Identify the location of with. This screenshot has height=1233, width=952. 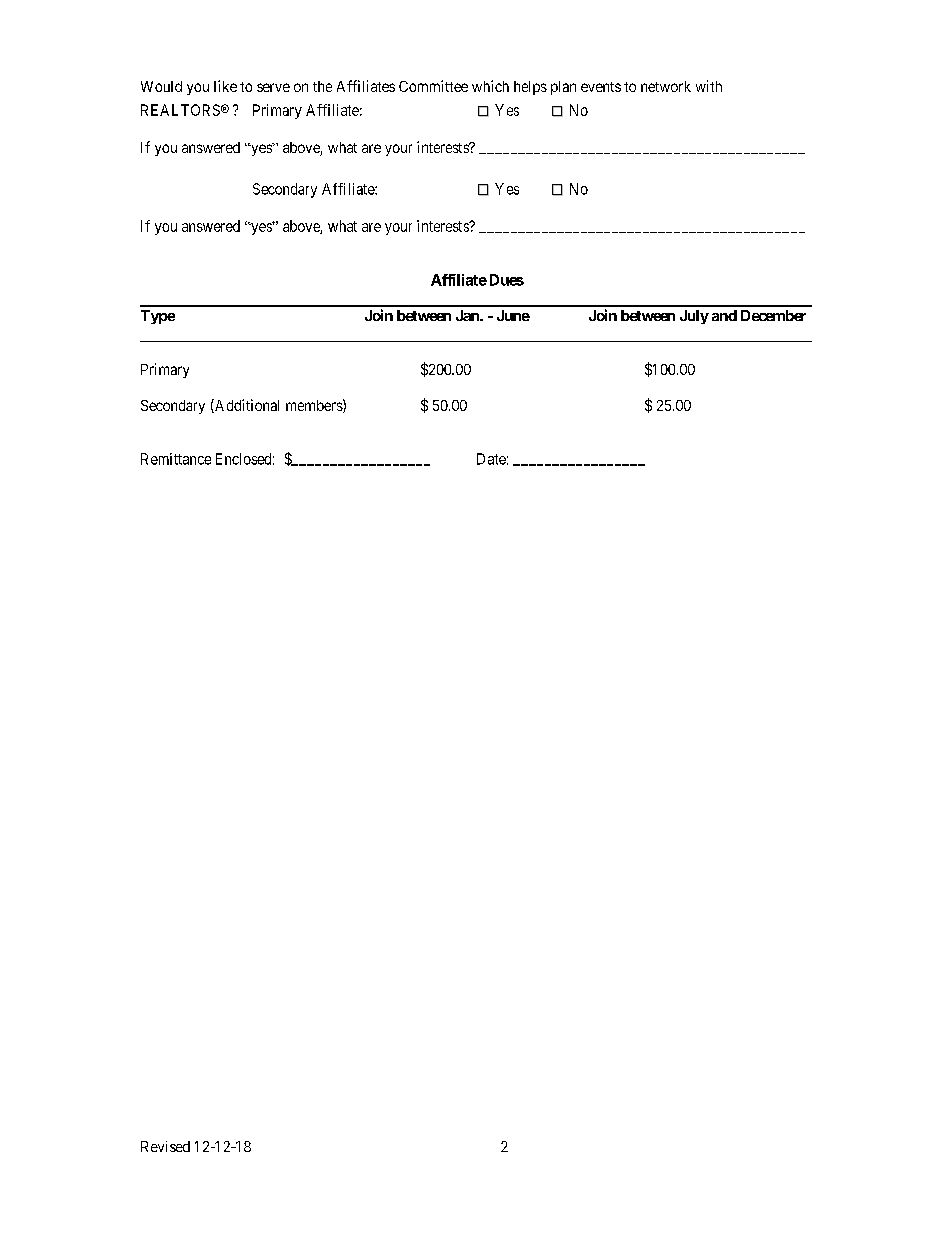
(709, 86).
